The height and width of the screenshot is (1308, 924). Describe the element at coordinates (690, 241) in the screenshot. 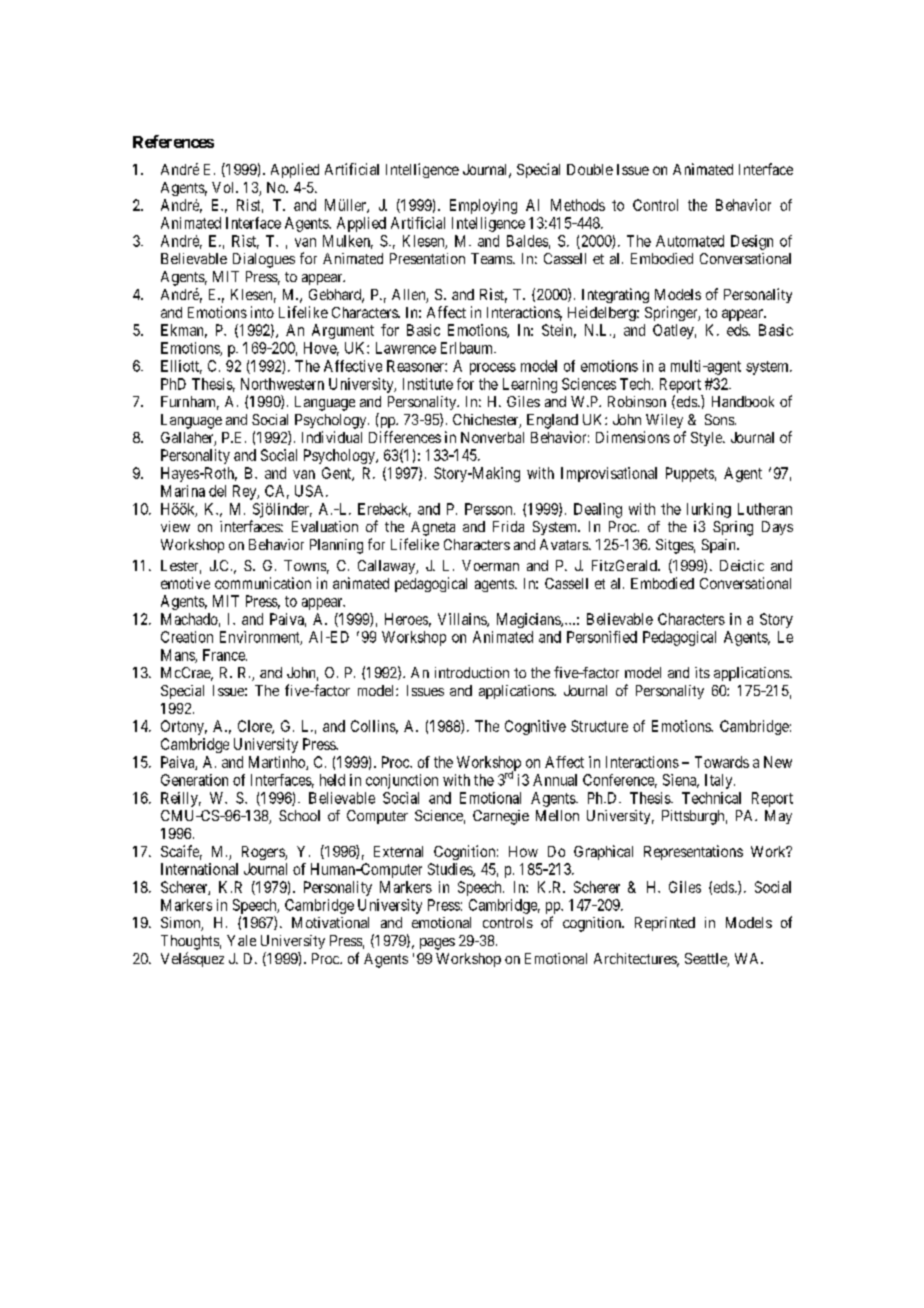

I see `Automated` at that location.
